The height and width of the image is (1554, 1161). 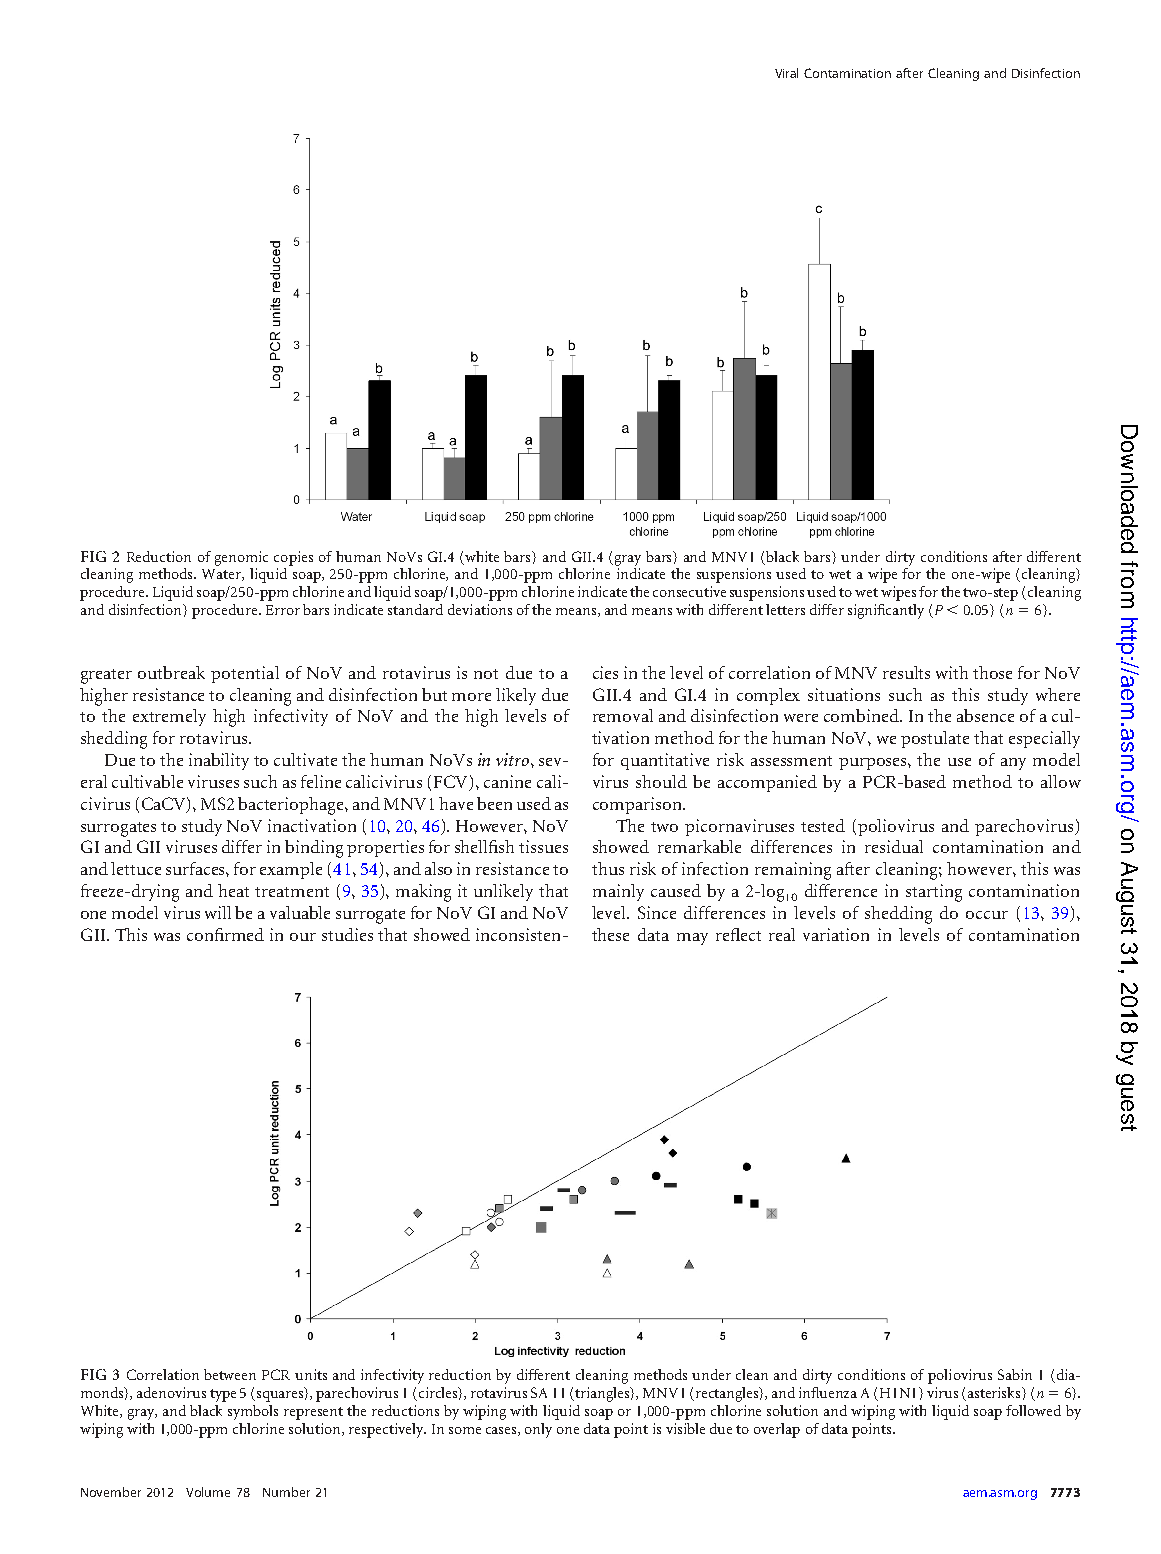 I want to click on deviations, so click(x=480, y=609).
